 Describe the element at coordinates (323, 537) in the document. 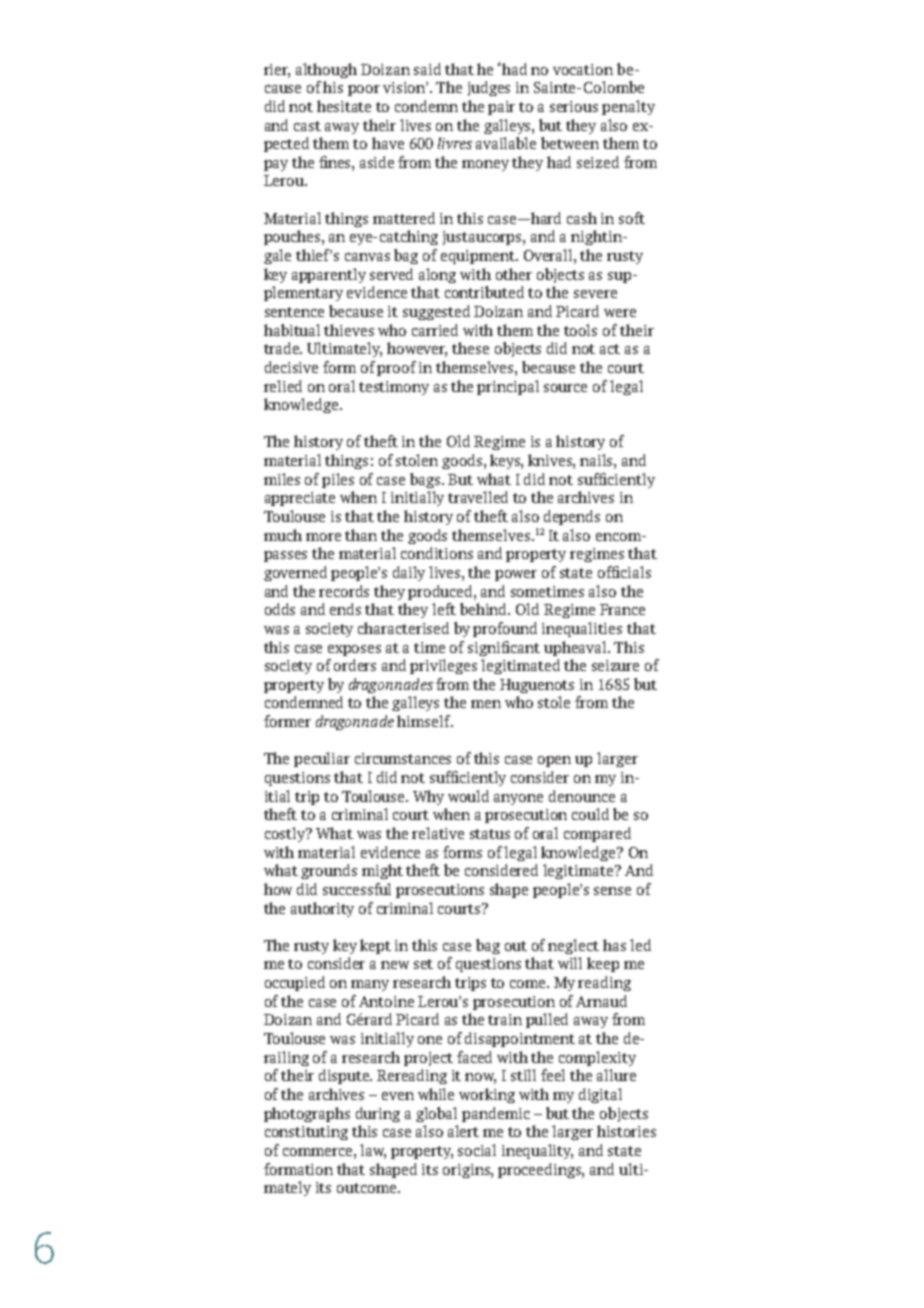

I see `more` at that location.
